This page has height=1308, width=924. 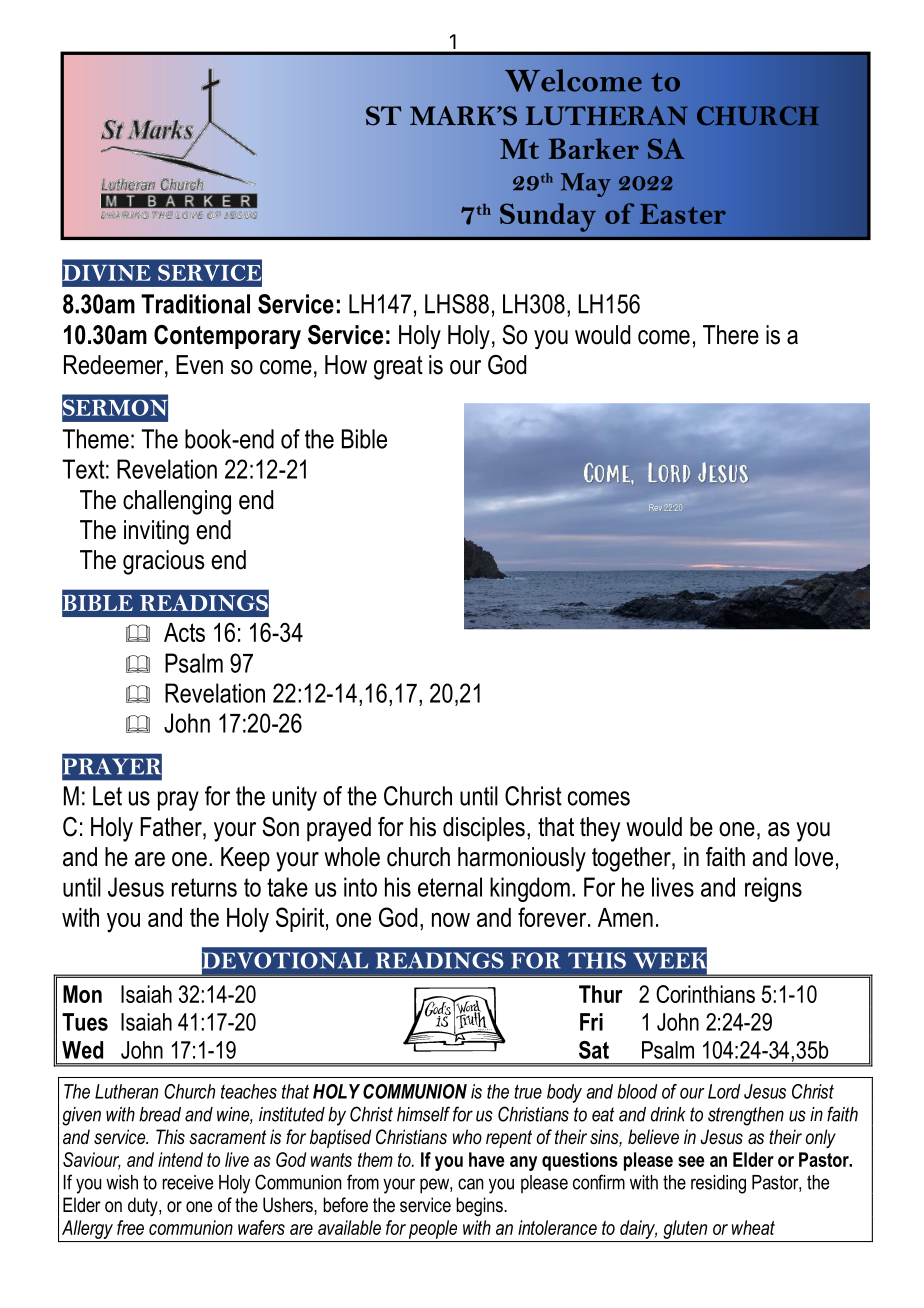 What do you see at coordinates (484, 829) in the page?
I see `disciples` at bounding box center [484, 829].
